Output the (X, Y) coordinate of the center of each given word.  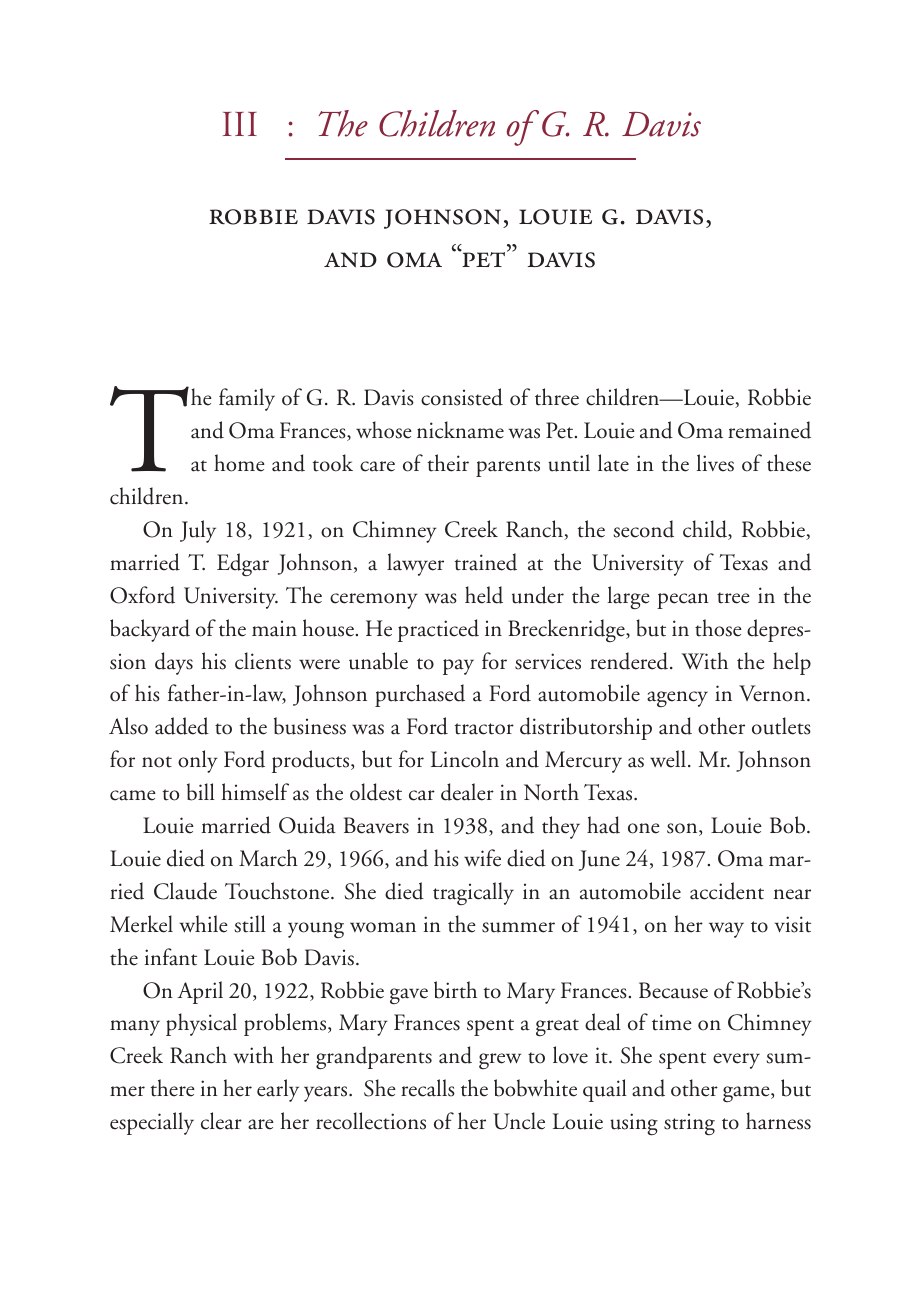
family (247, 399)
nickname (460, 430)
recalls (428, 1088)
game (747, 1094)
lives (715, 463)
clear (221, 1121)
